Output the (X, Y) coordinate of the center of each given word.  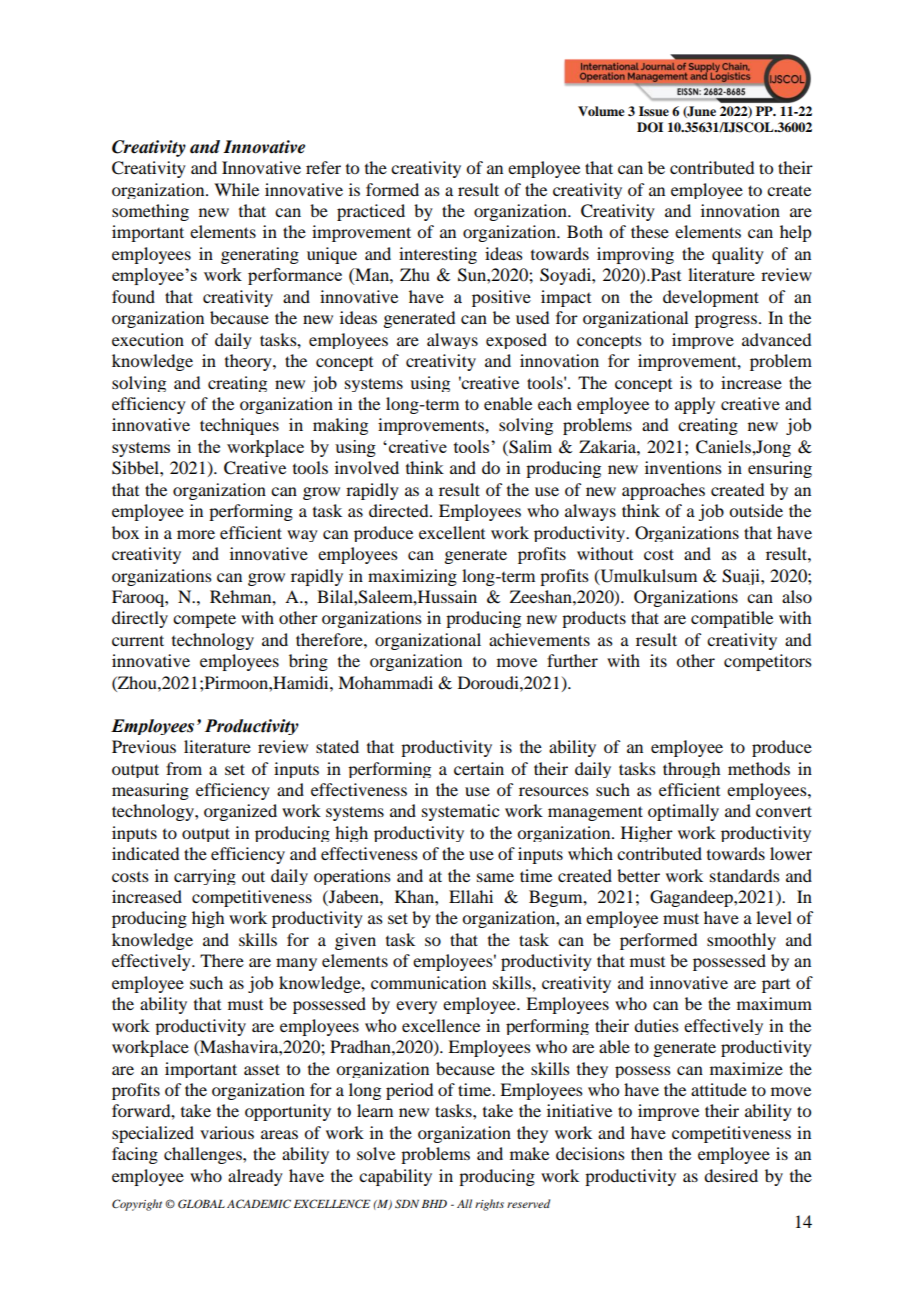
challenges (204, 1155)
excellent (452, 532)
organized (240, 812)
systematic (460, 812)
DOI (650, 127)
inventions (683, 467)
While (236, 189)
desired (731, 1175)
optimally (683, 812)
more (196, 534)
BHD (434, 1204)
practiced (371, 212)
